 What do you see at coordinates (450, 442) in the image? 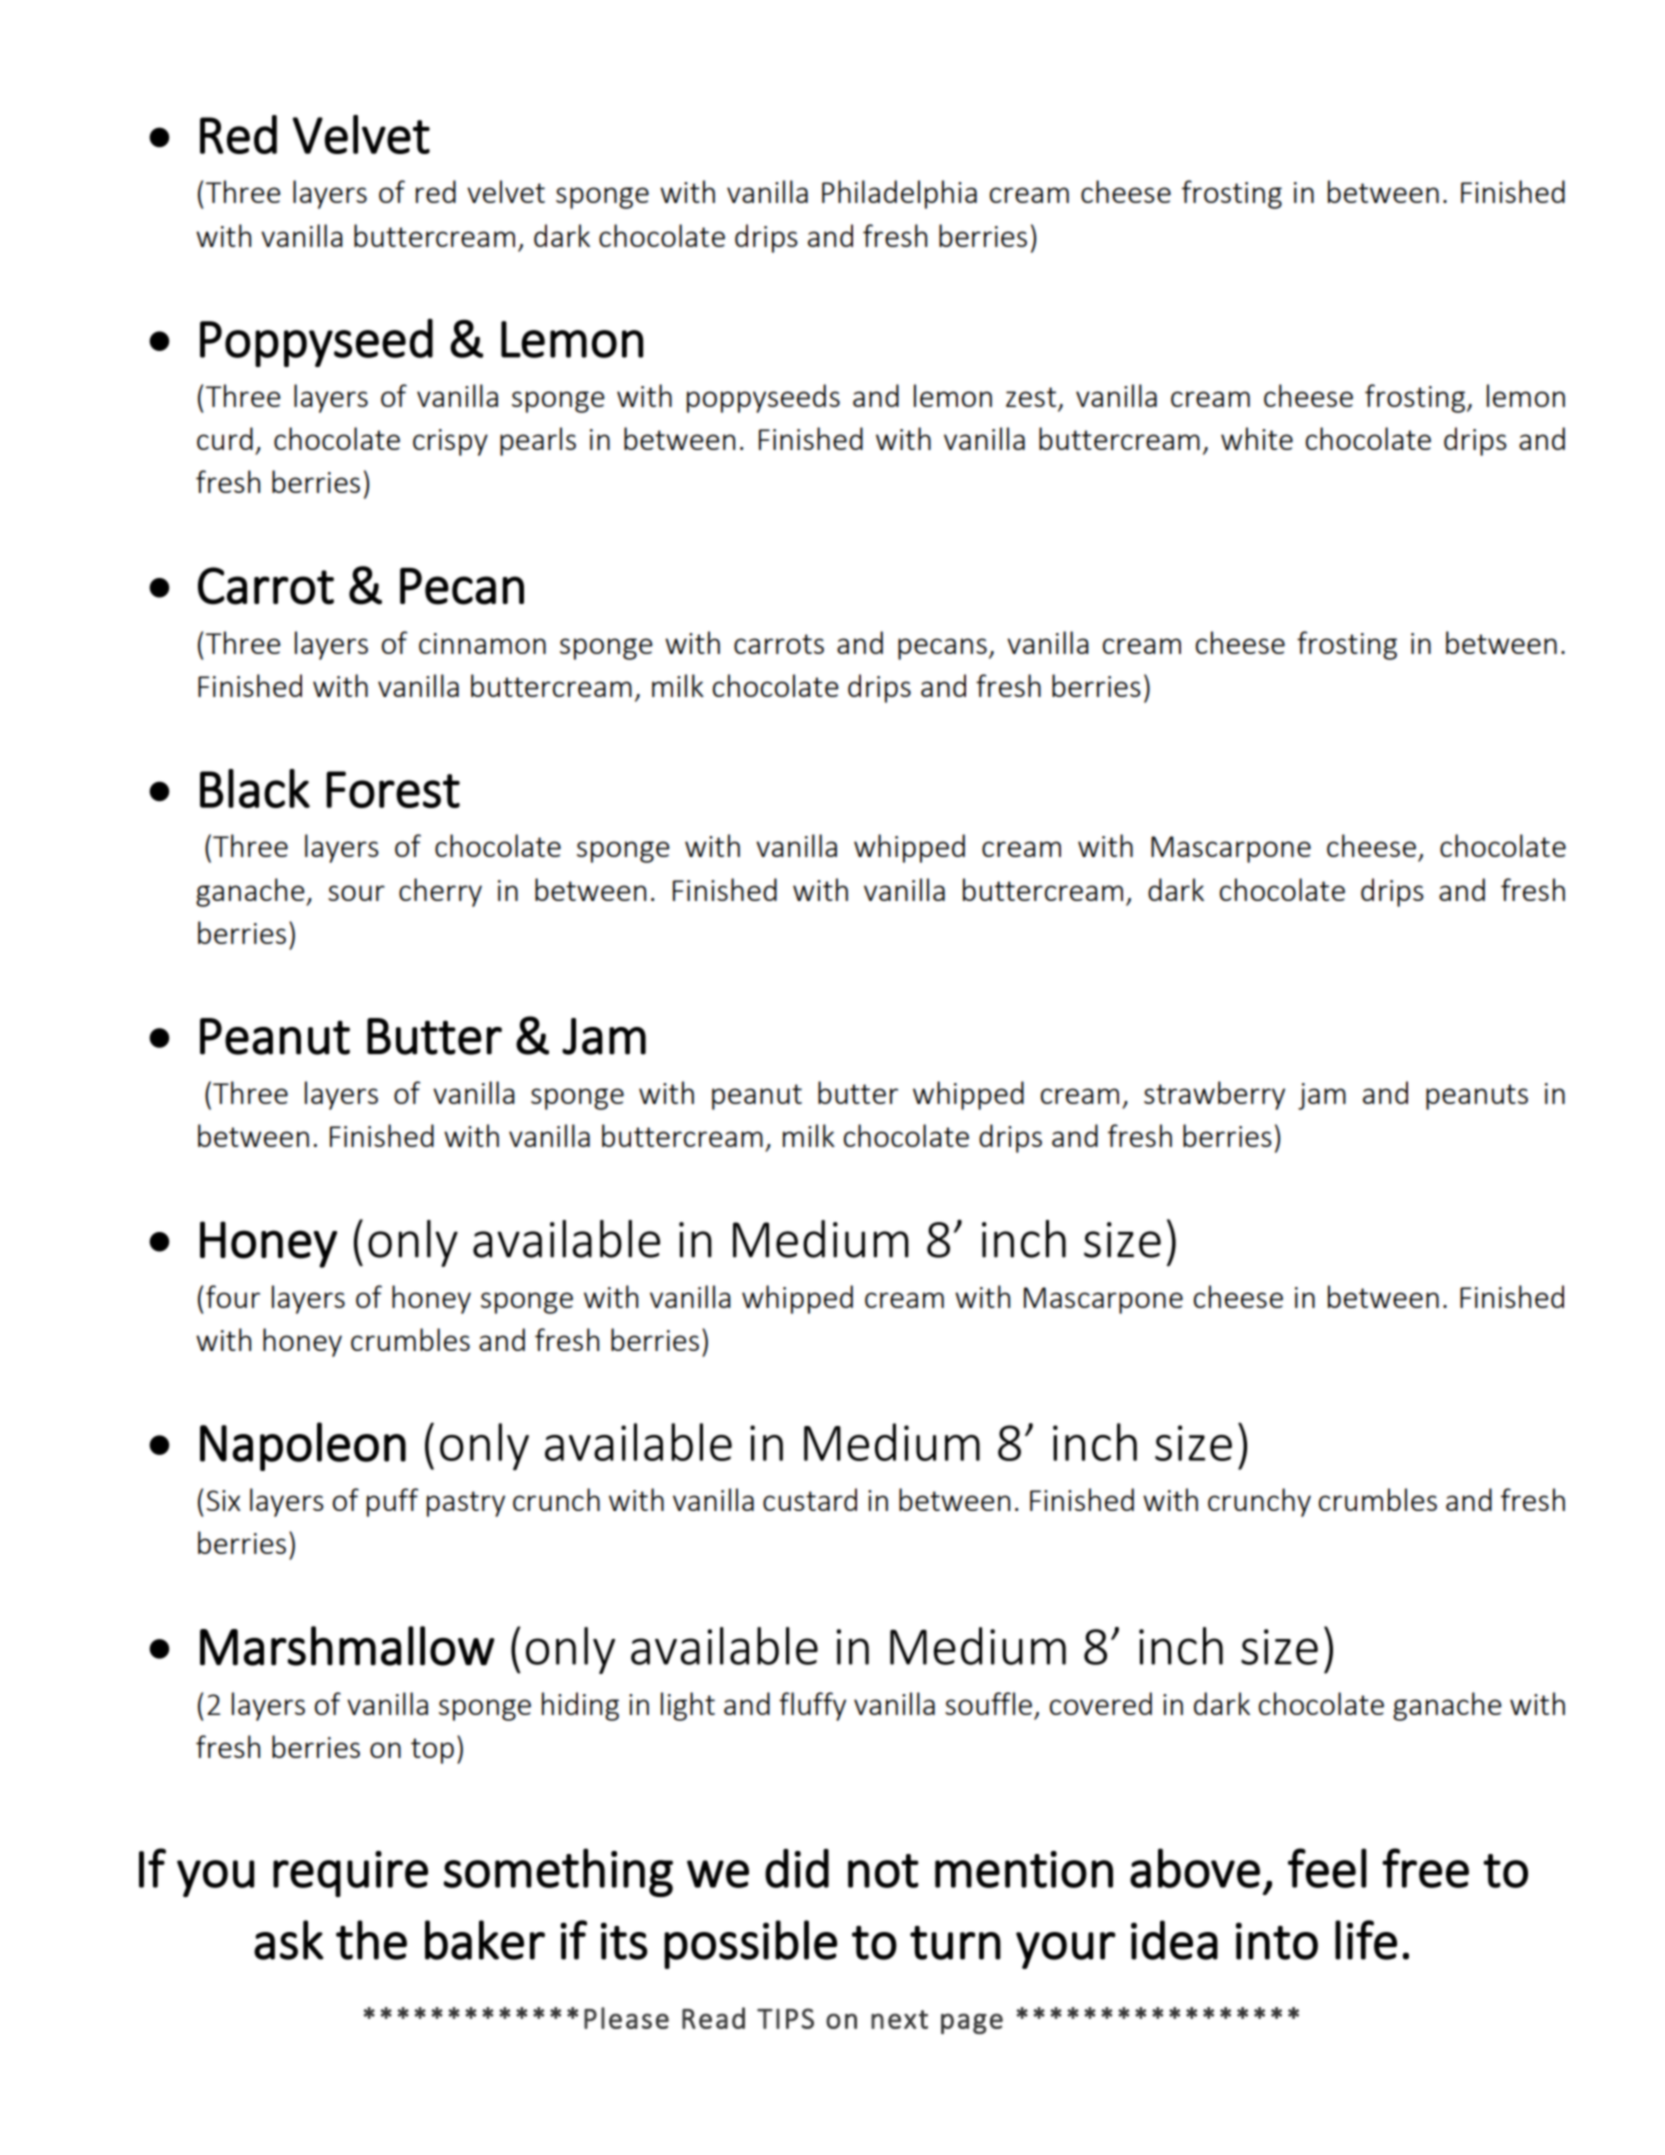
I see `crispy` at bounding box center [450, 442].
